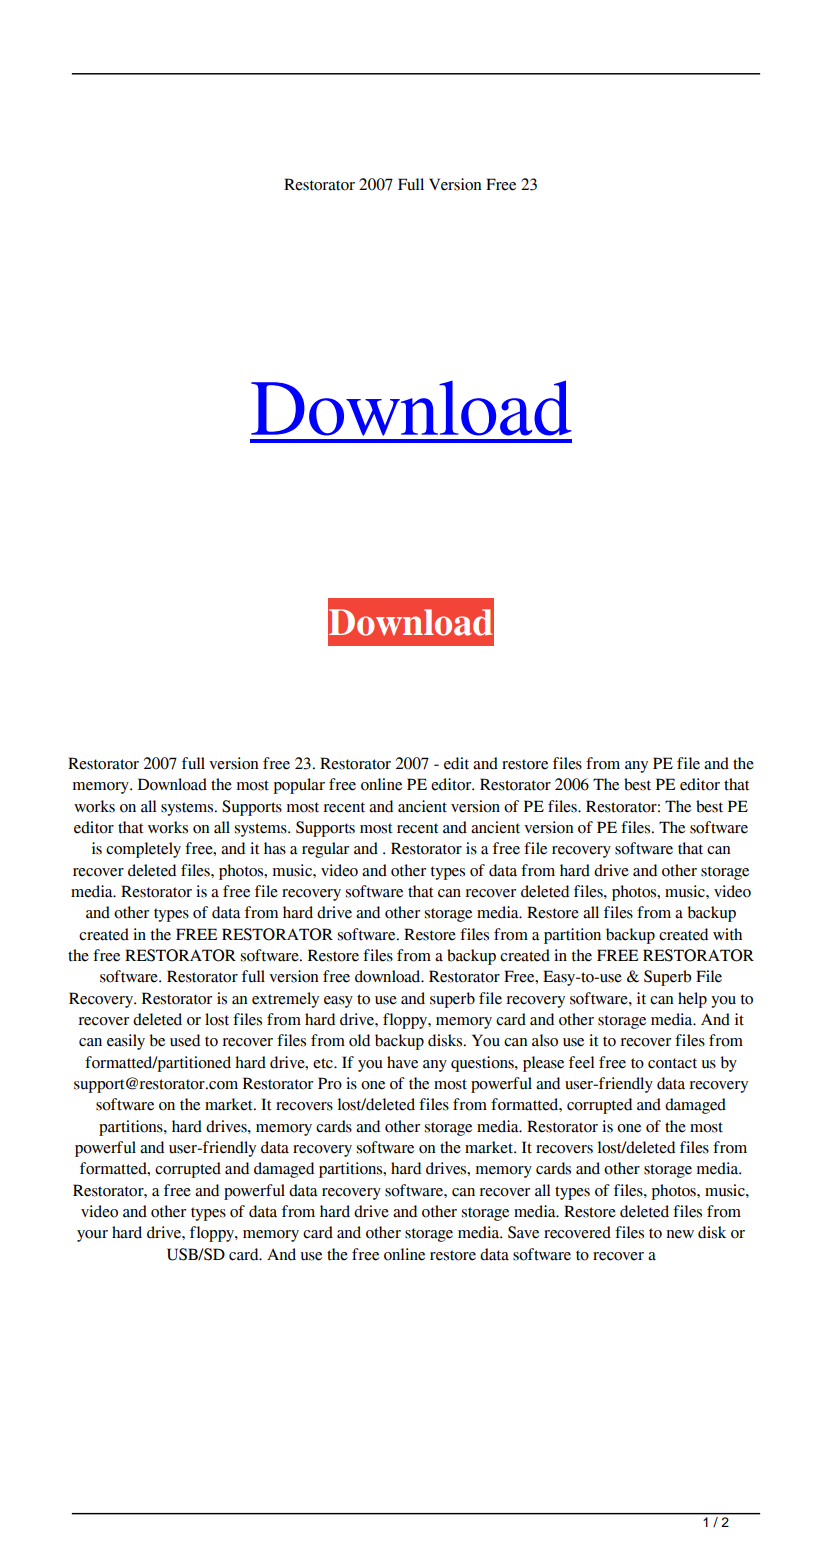  I want to click on have, so click(402, 1062).
